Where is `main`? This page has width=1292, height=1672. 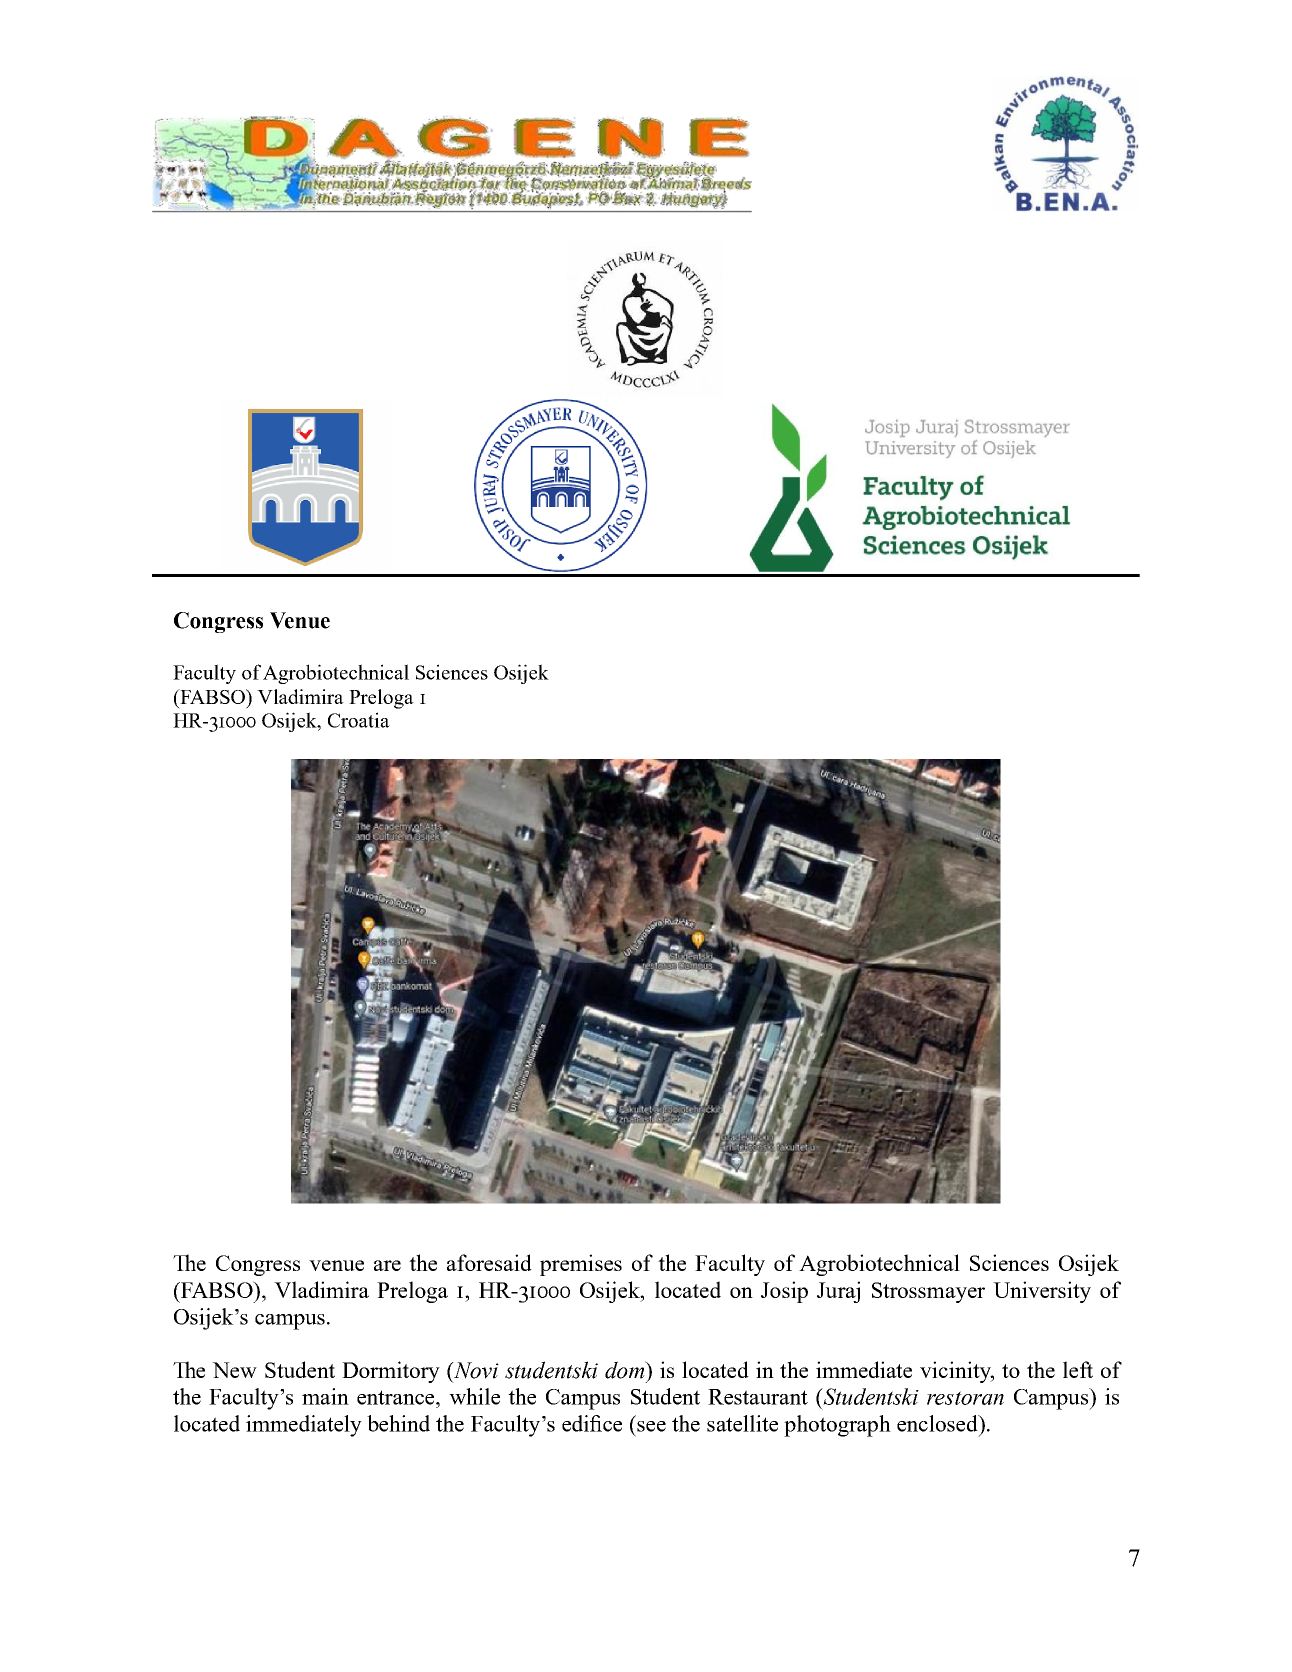 main is located at coordinates (325, 1396).
